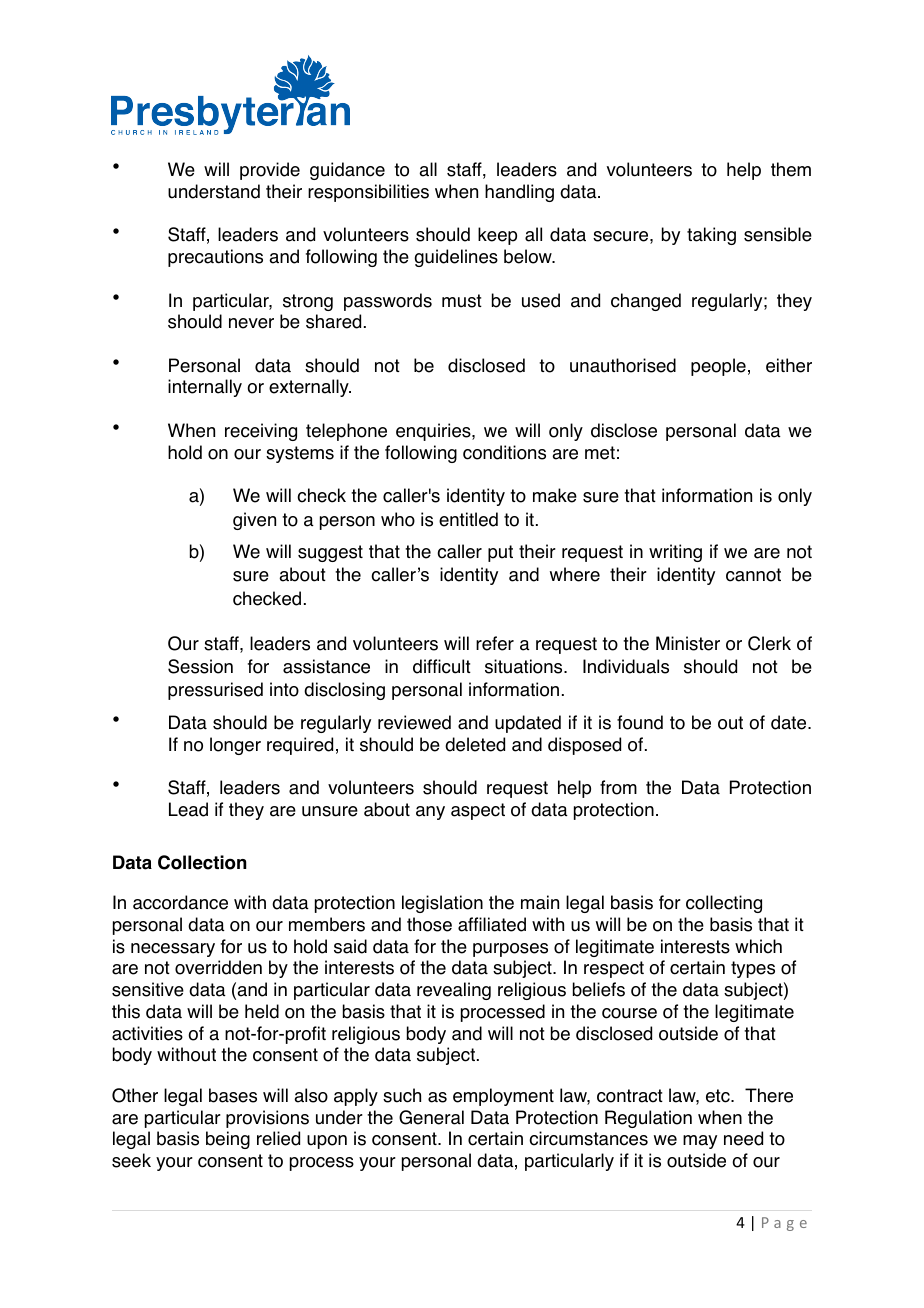 The width and height of the image is (924, 1308). Describe the element at coordinates (414, 722) in the image. I see `reviewed` at that location.
